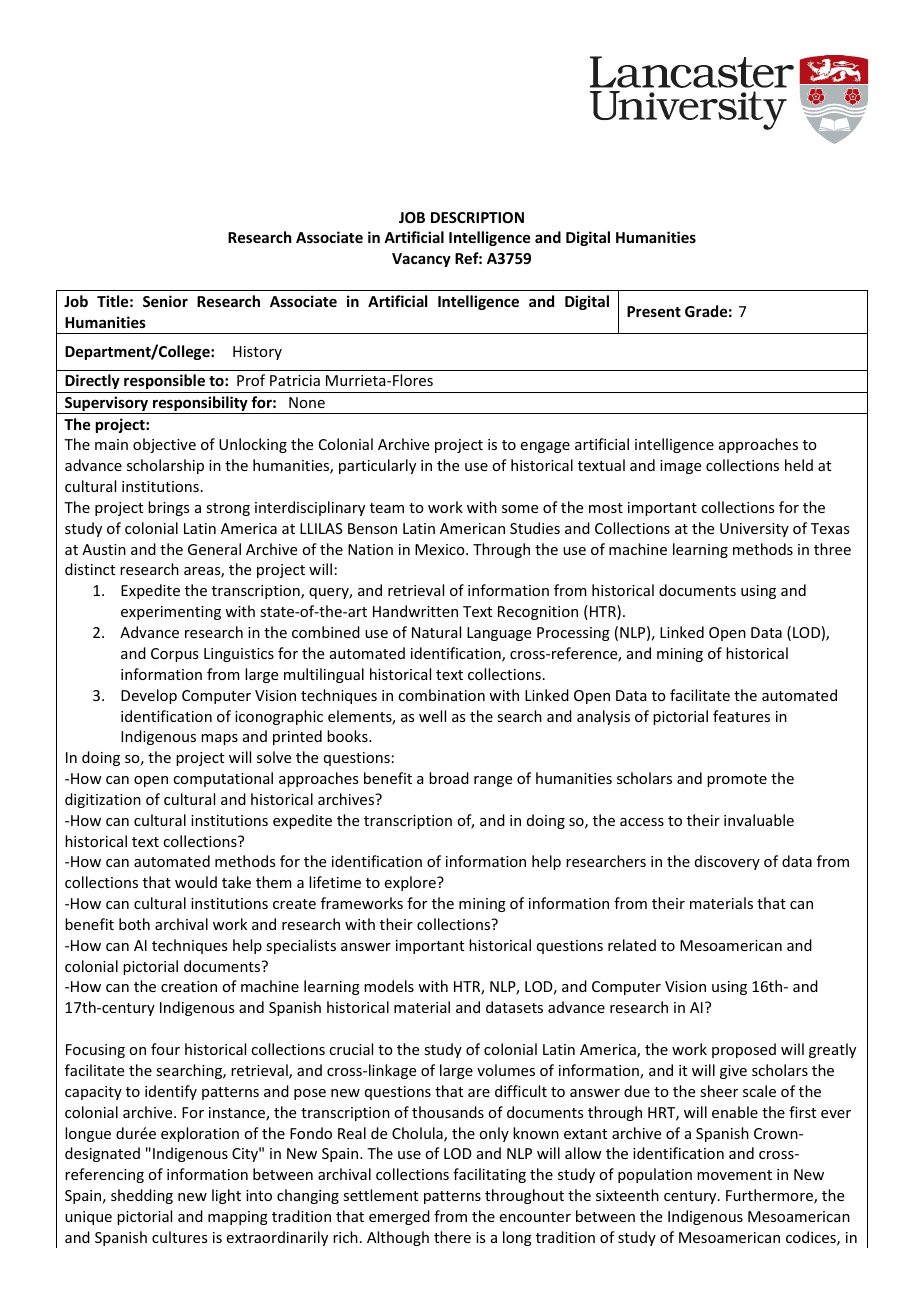  I want to click on Present, so click(654, 311).
